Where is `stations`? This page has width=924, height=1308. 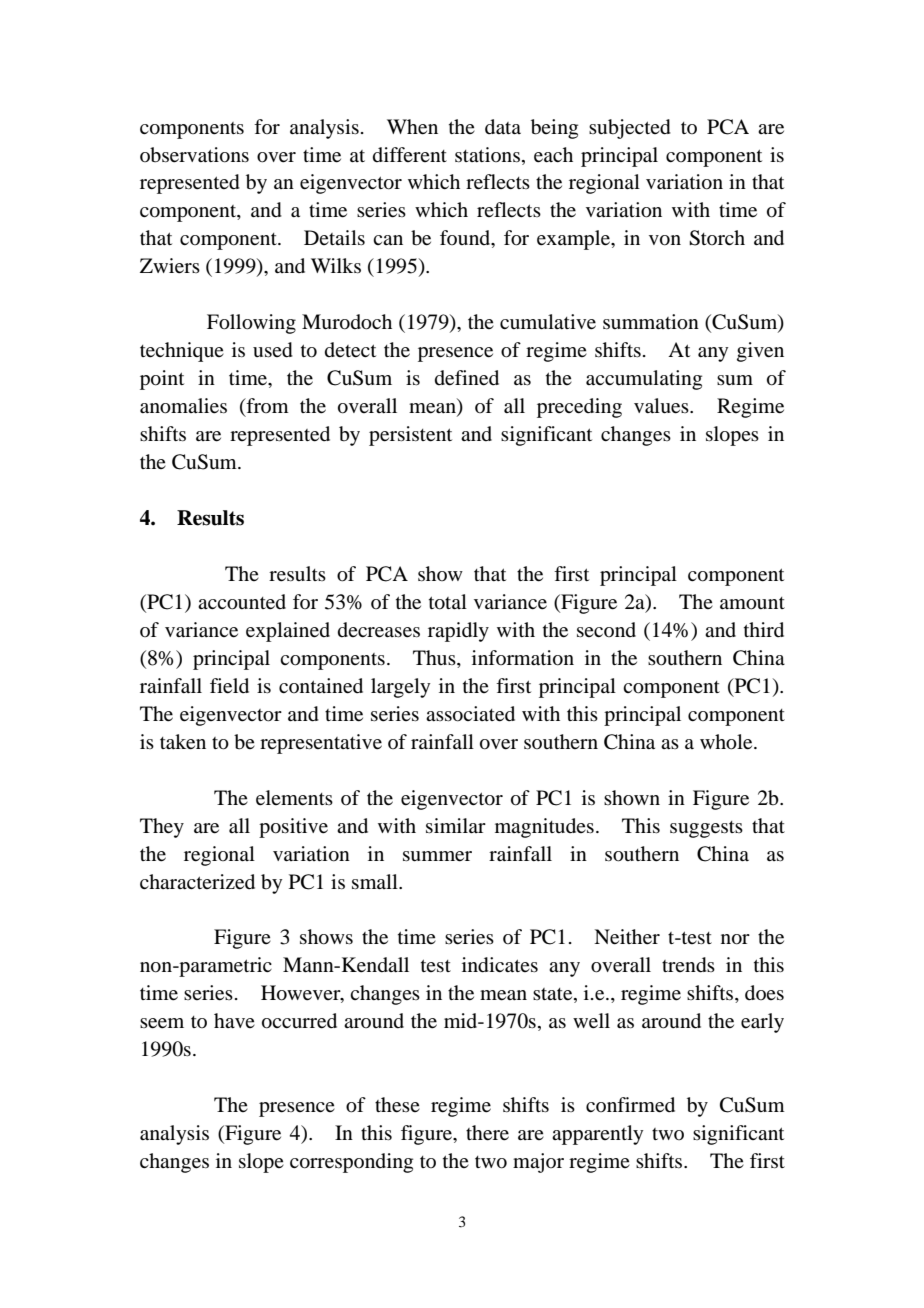 stations is located at coordinates (489, 154).
